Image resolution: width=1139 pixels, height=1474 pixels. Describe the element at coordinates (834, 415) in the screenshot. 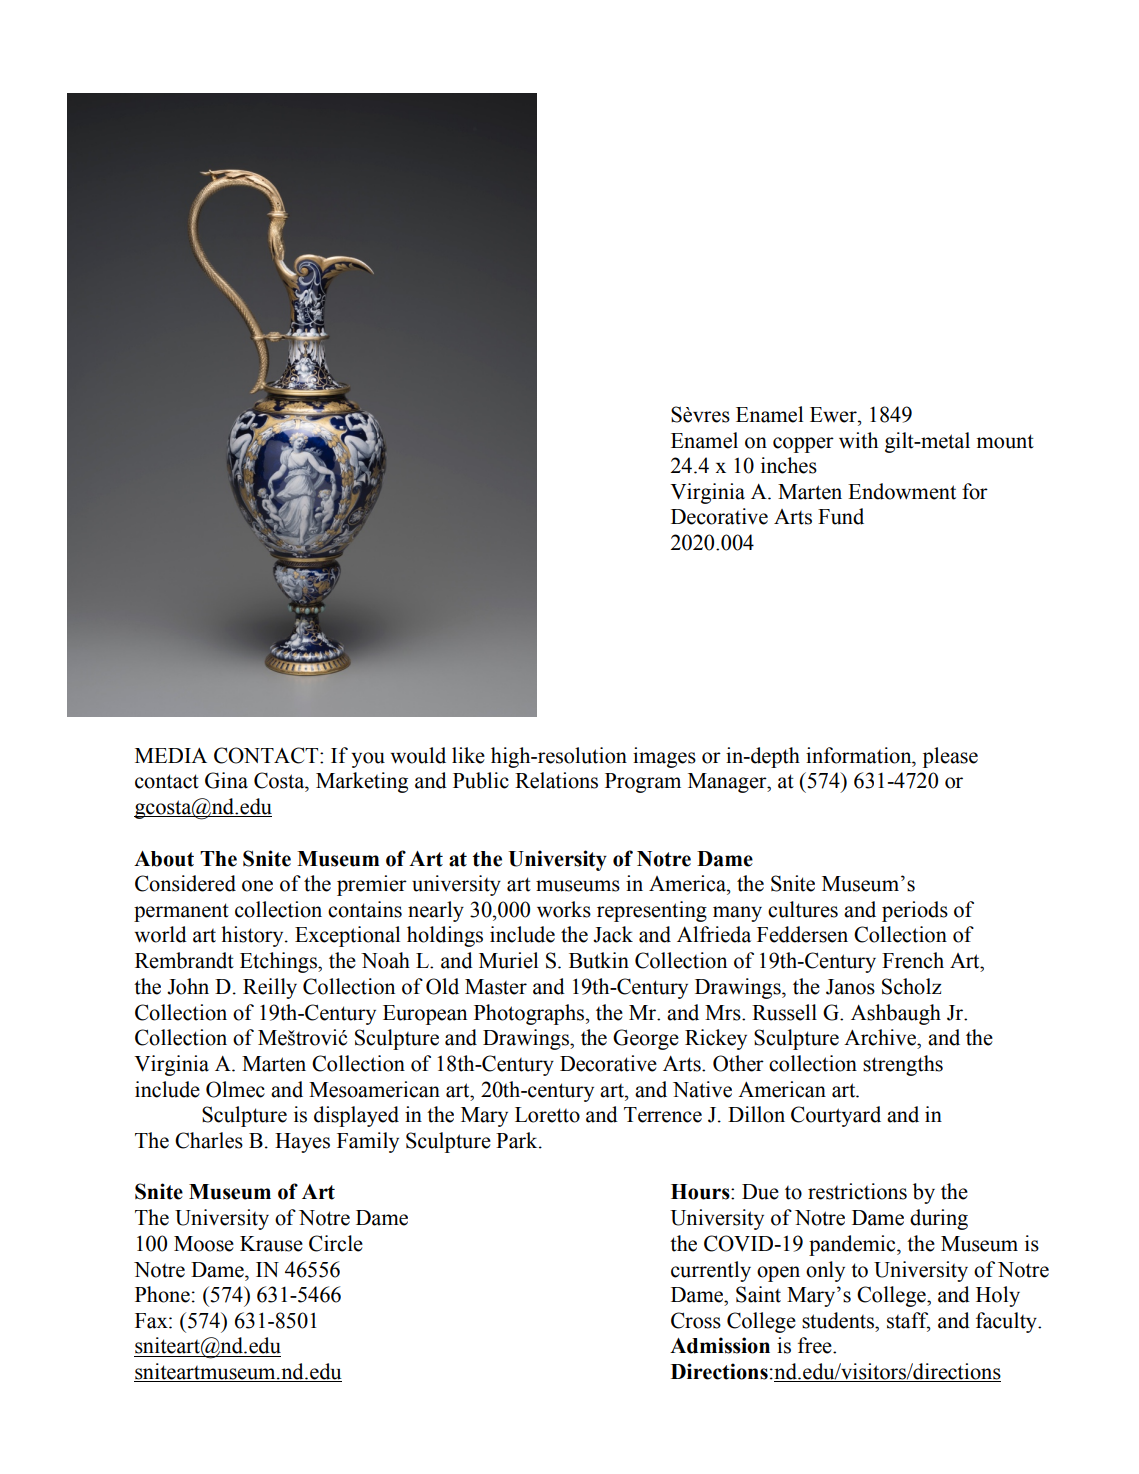

I see `Ewer` at that location.
